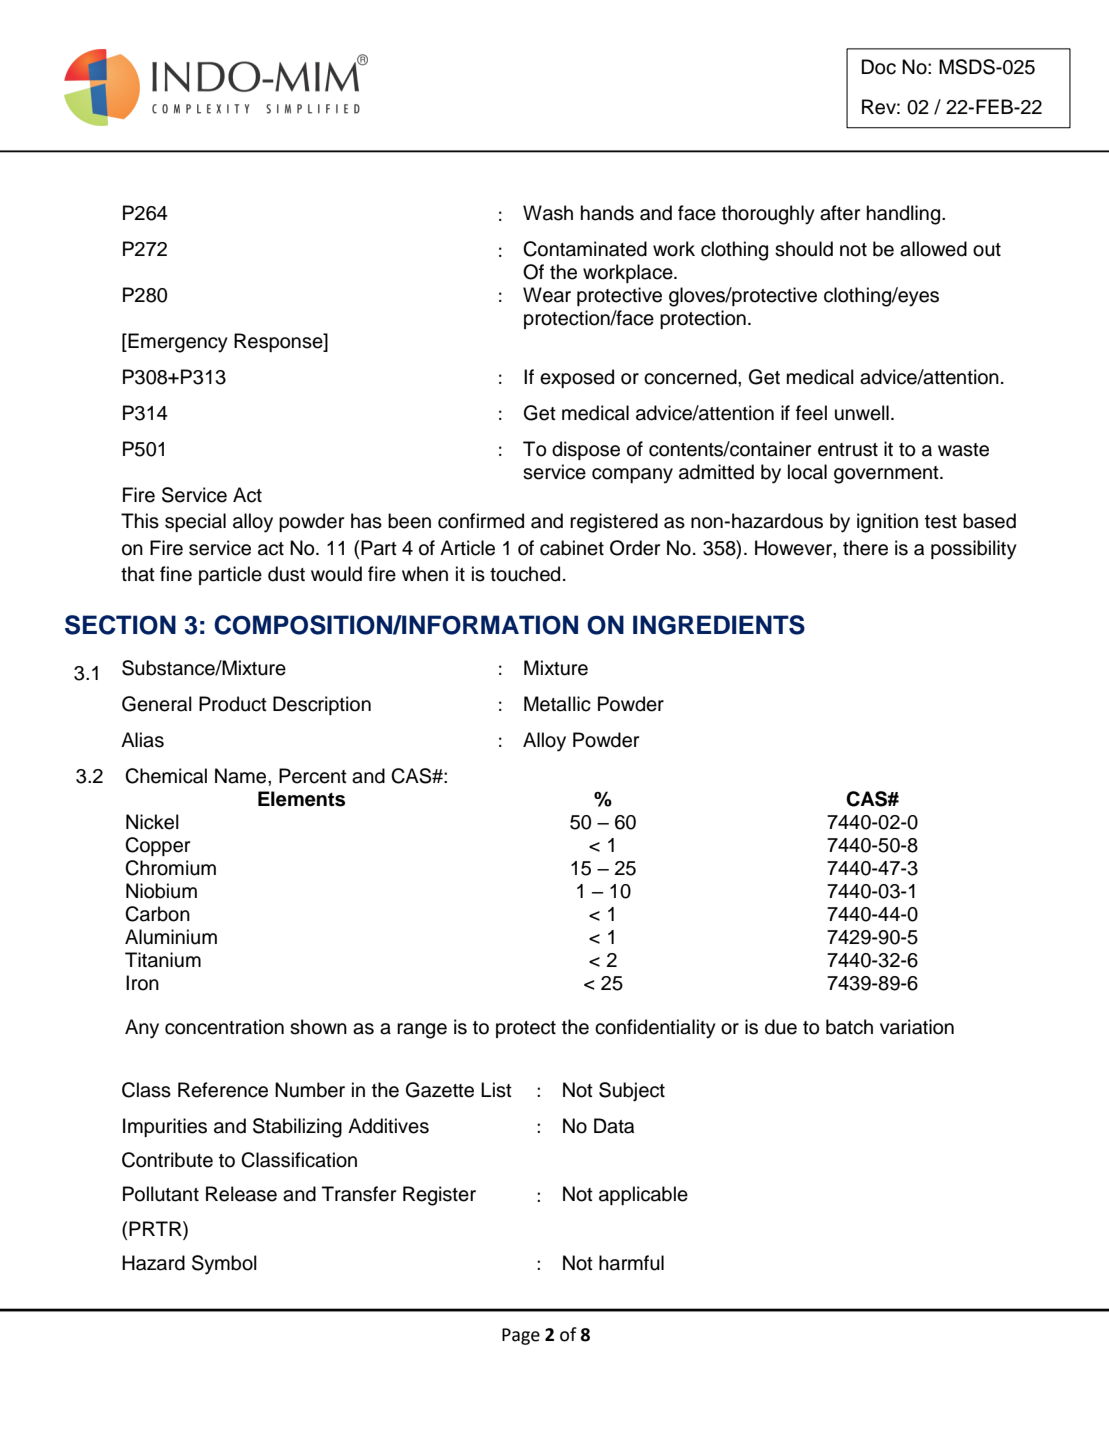  I want to click on Product, so click(233, 704).
